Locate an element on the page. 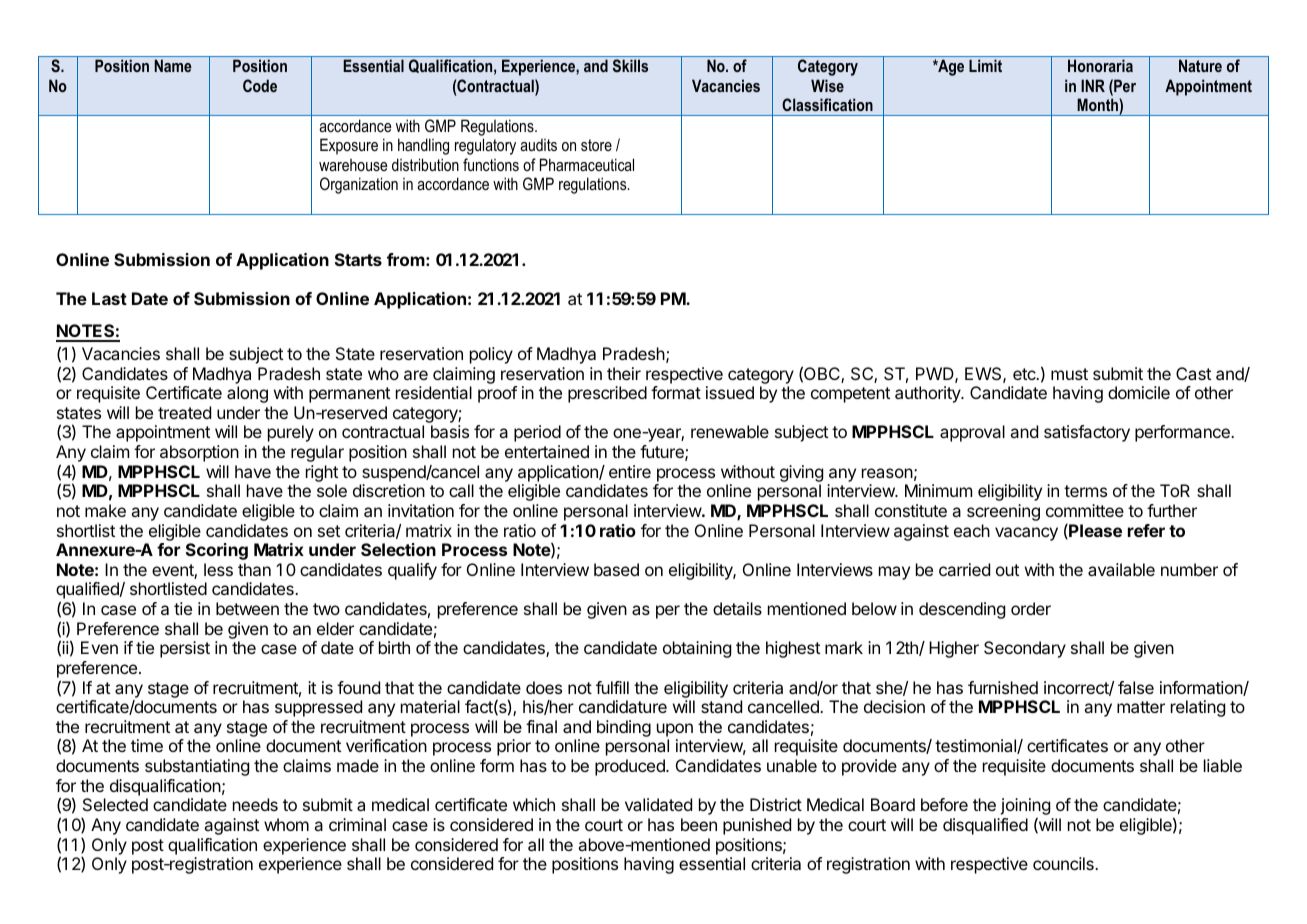  INR is located at coordinates (1093, 85).
